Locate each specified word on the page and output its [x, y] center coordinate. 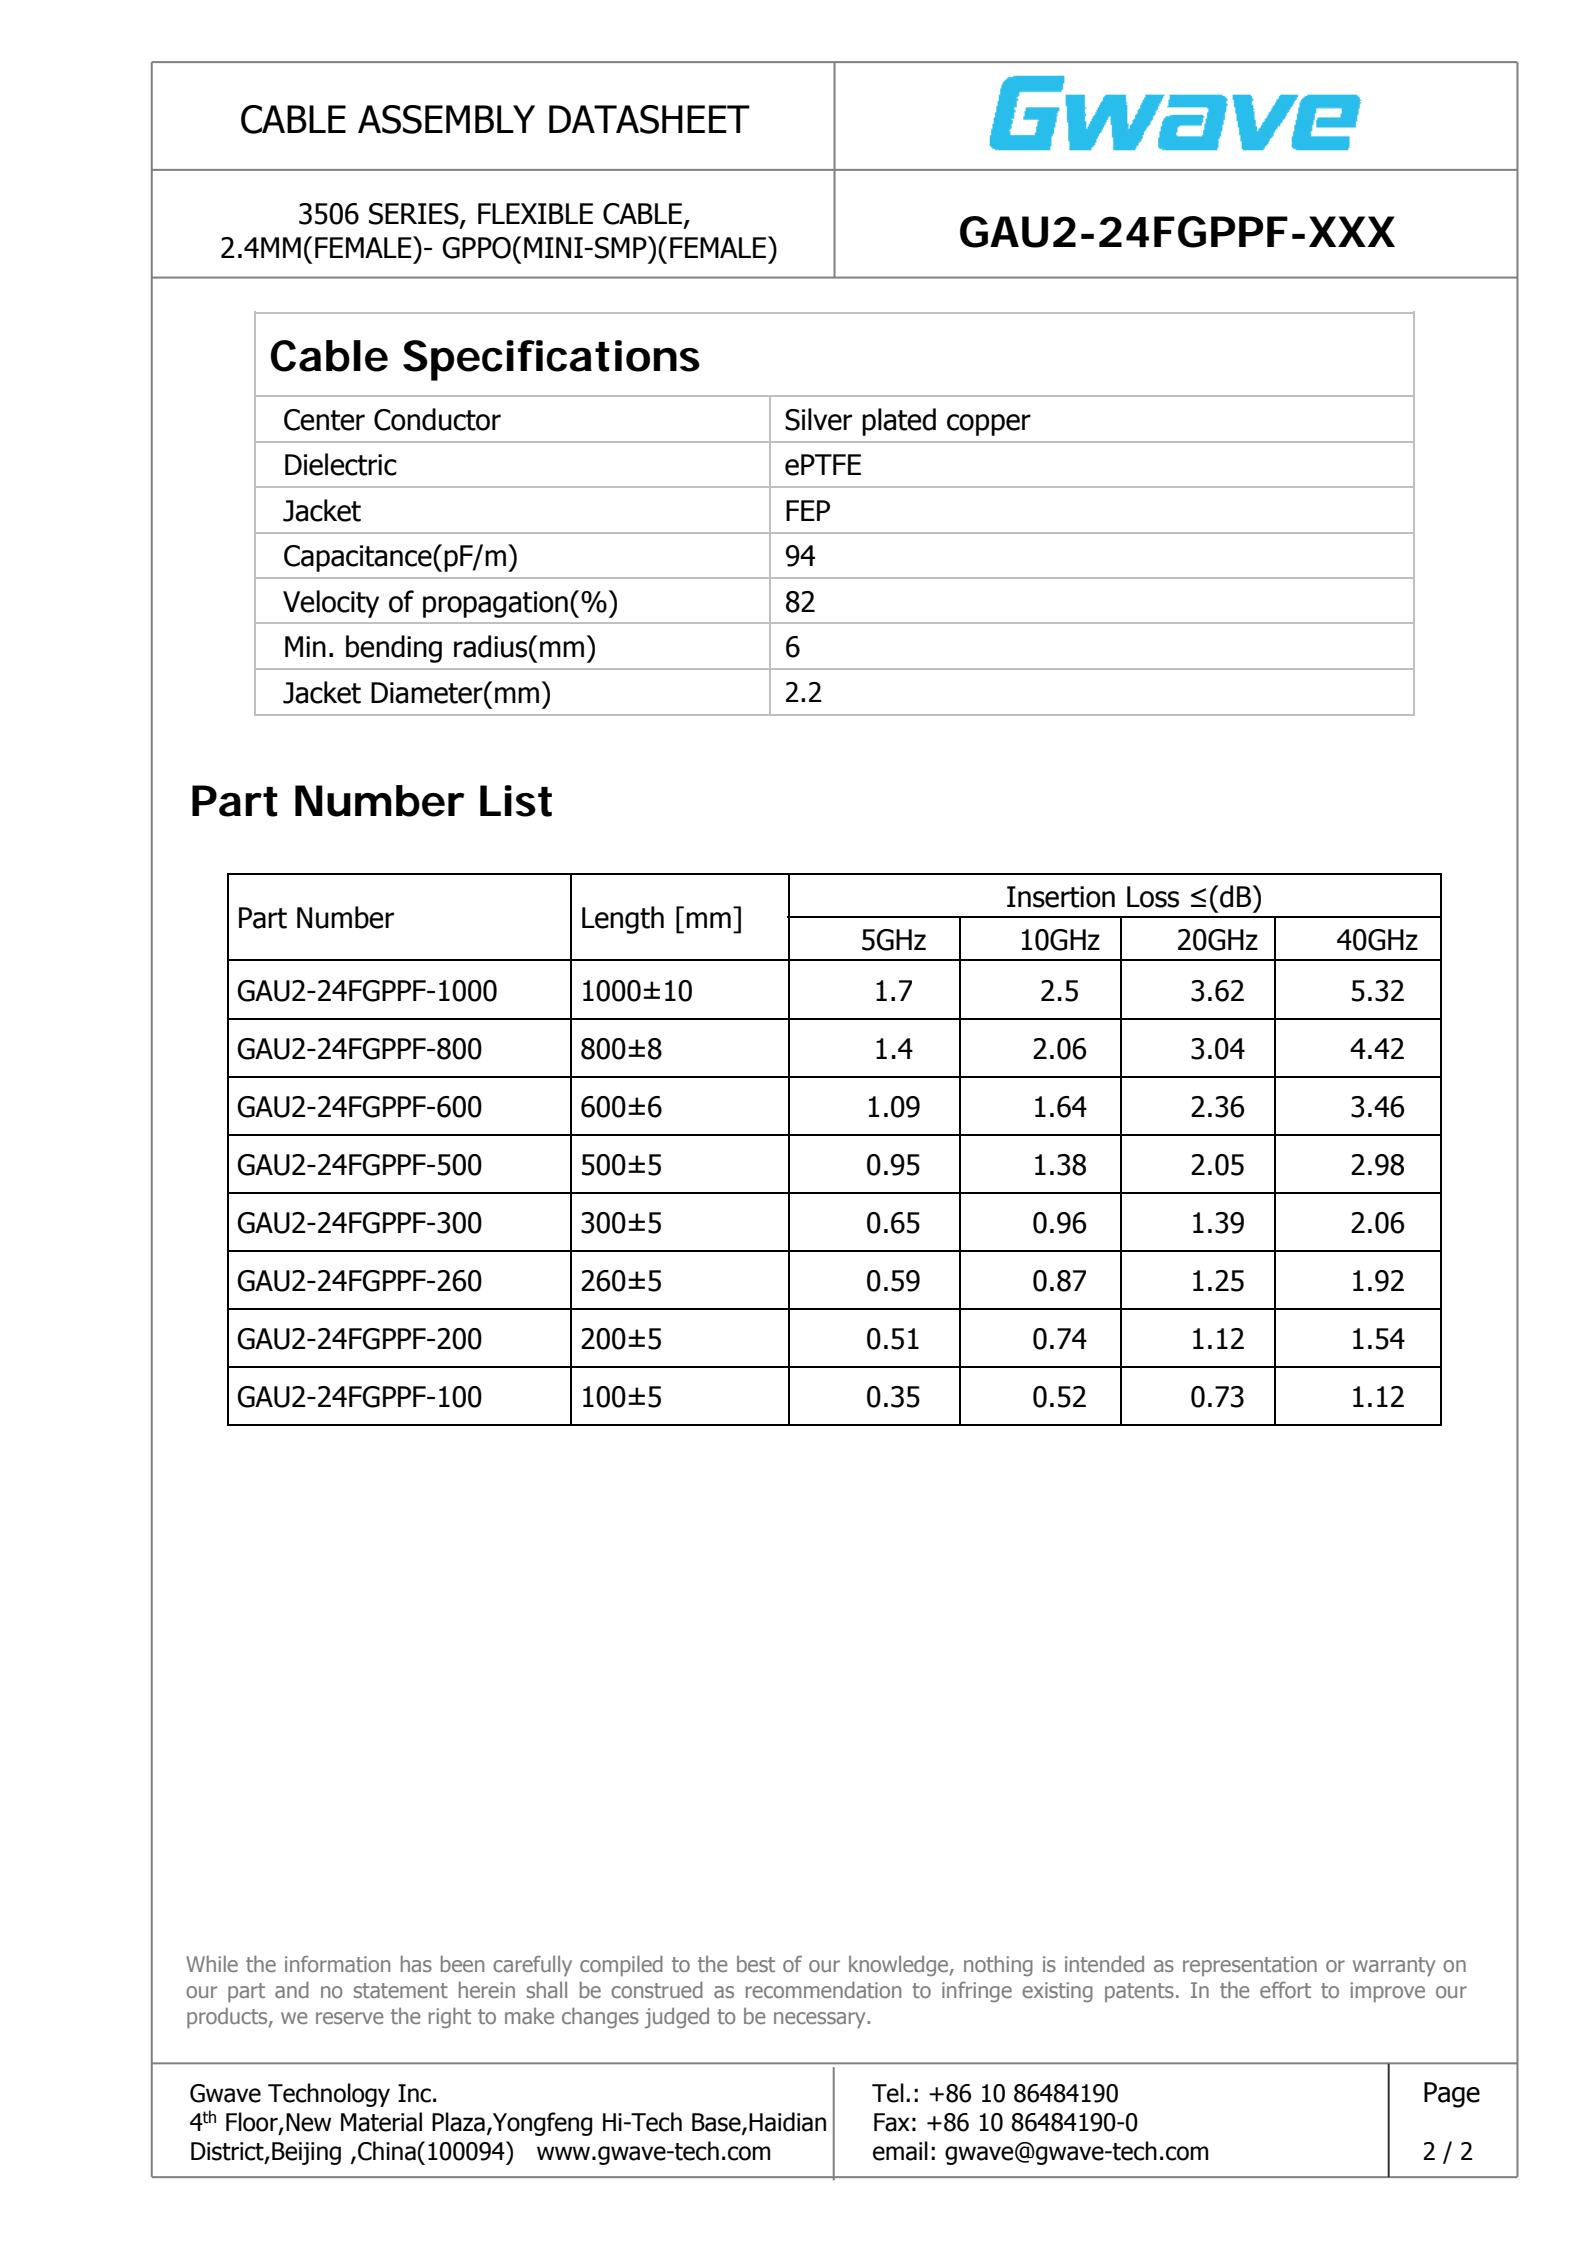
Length [623, 920]
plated [899, 422]
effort [1285, 1990]
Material [381, 2122]
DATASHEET [649, 119]
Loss [1153, 897]
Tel [888, 2093]
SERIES [415, 215]
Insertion [1061, 897]
